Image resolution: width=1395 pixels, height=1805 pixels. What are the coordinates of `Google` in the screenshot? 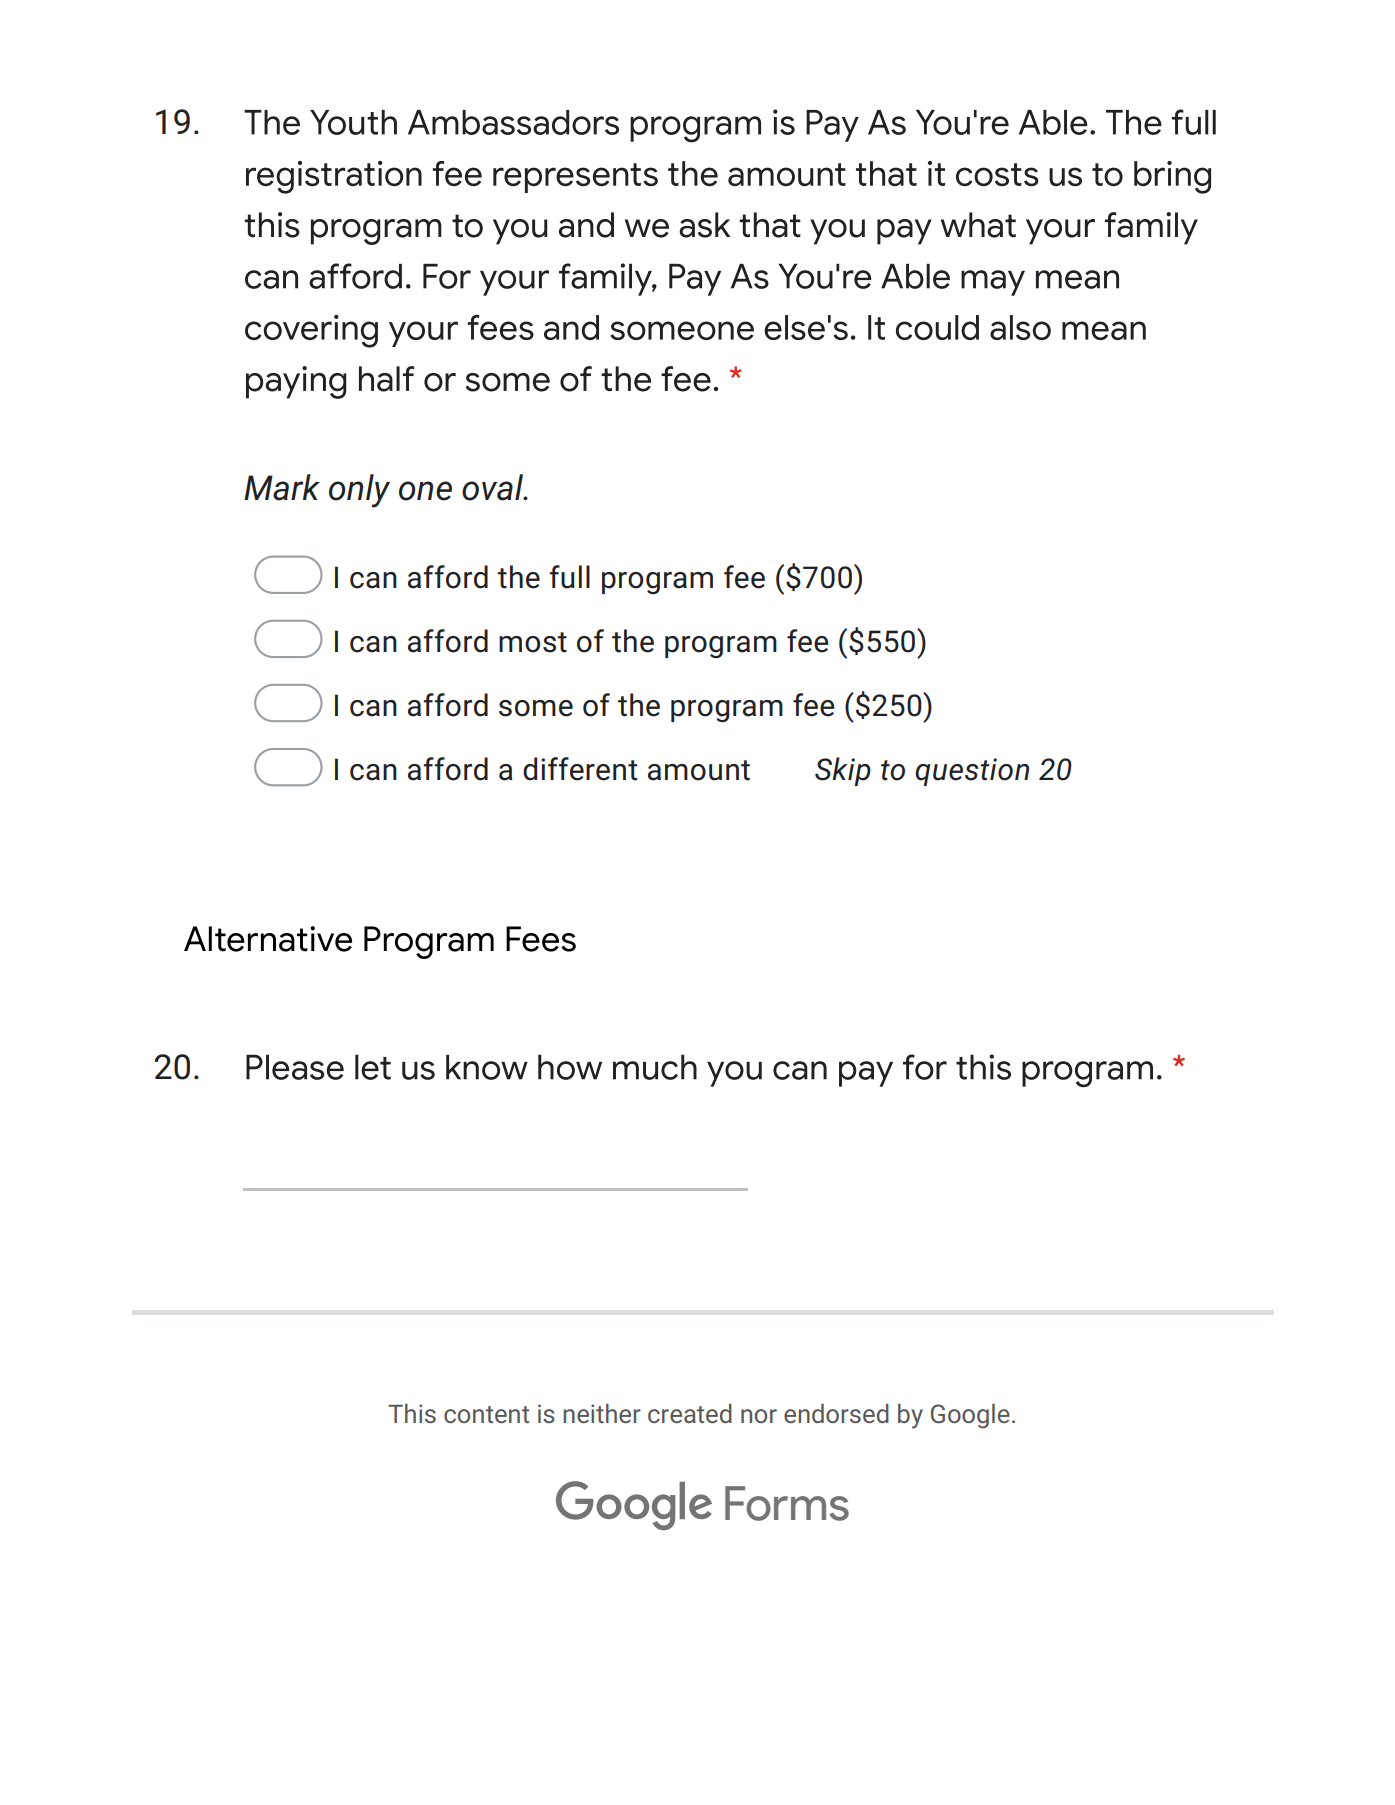 It's located at (970, 1416).
